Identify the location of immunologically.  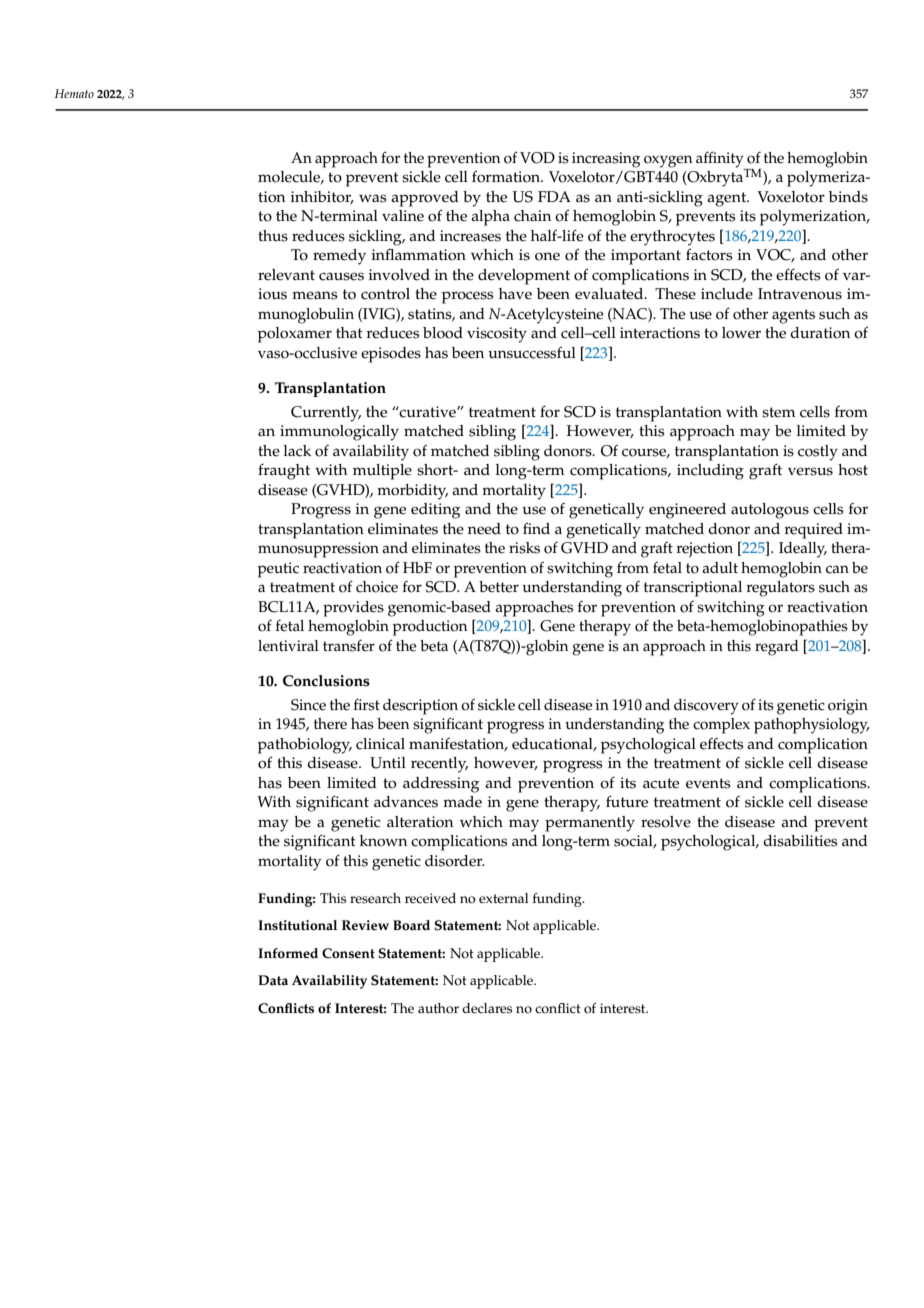
(339, 433).
